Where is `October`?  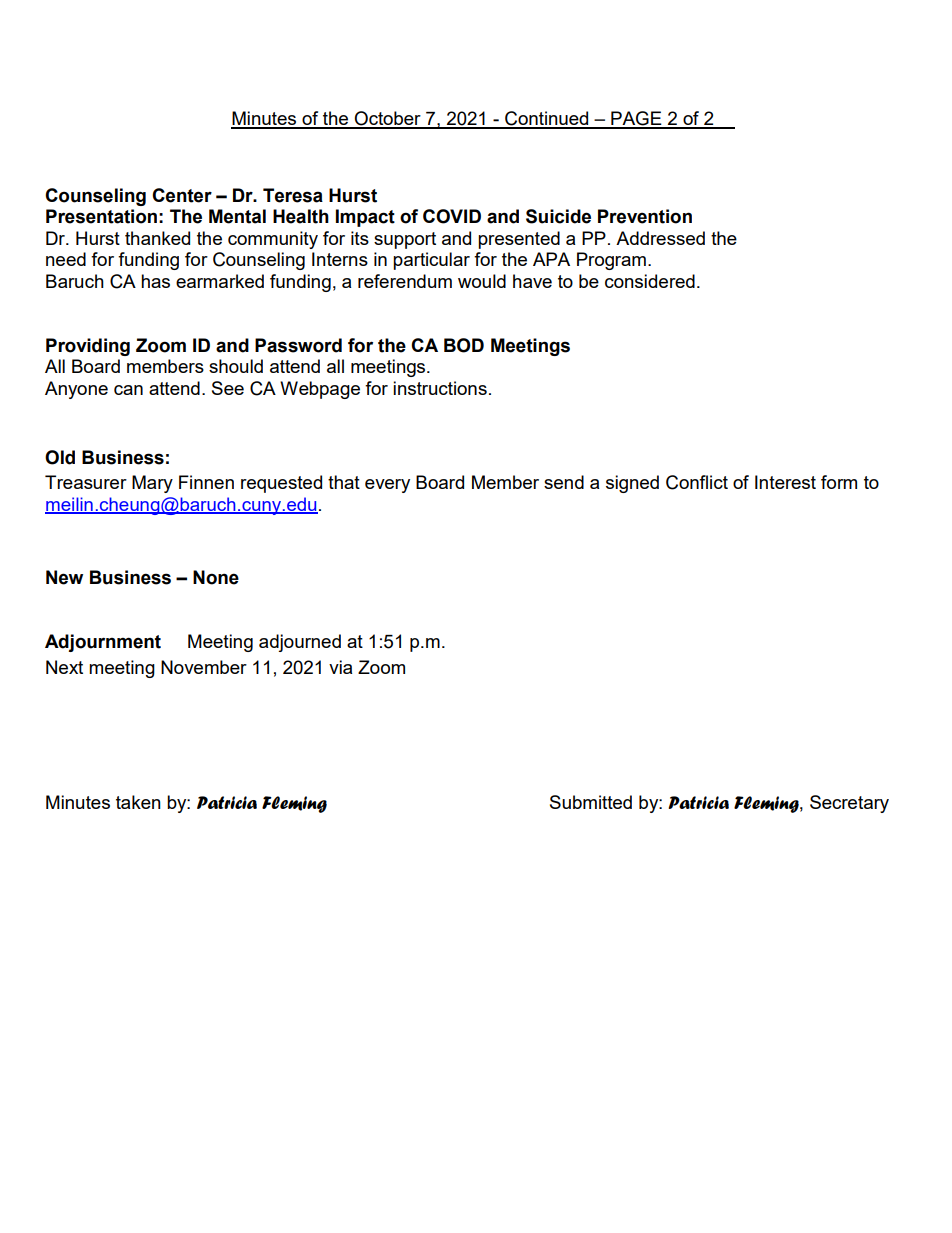 October is located at coordinates (388, 119).
